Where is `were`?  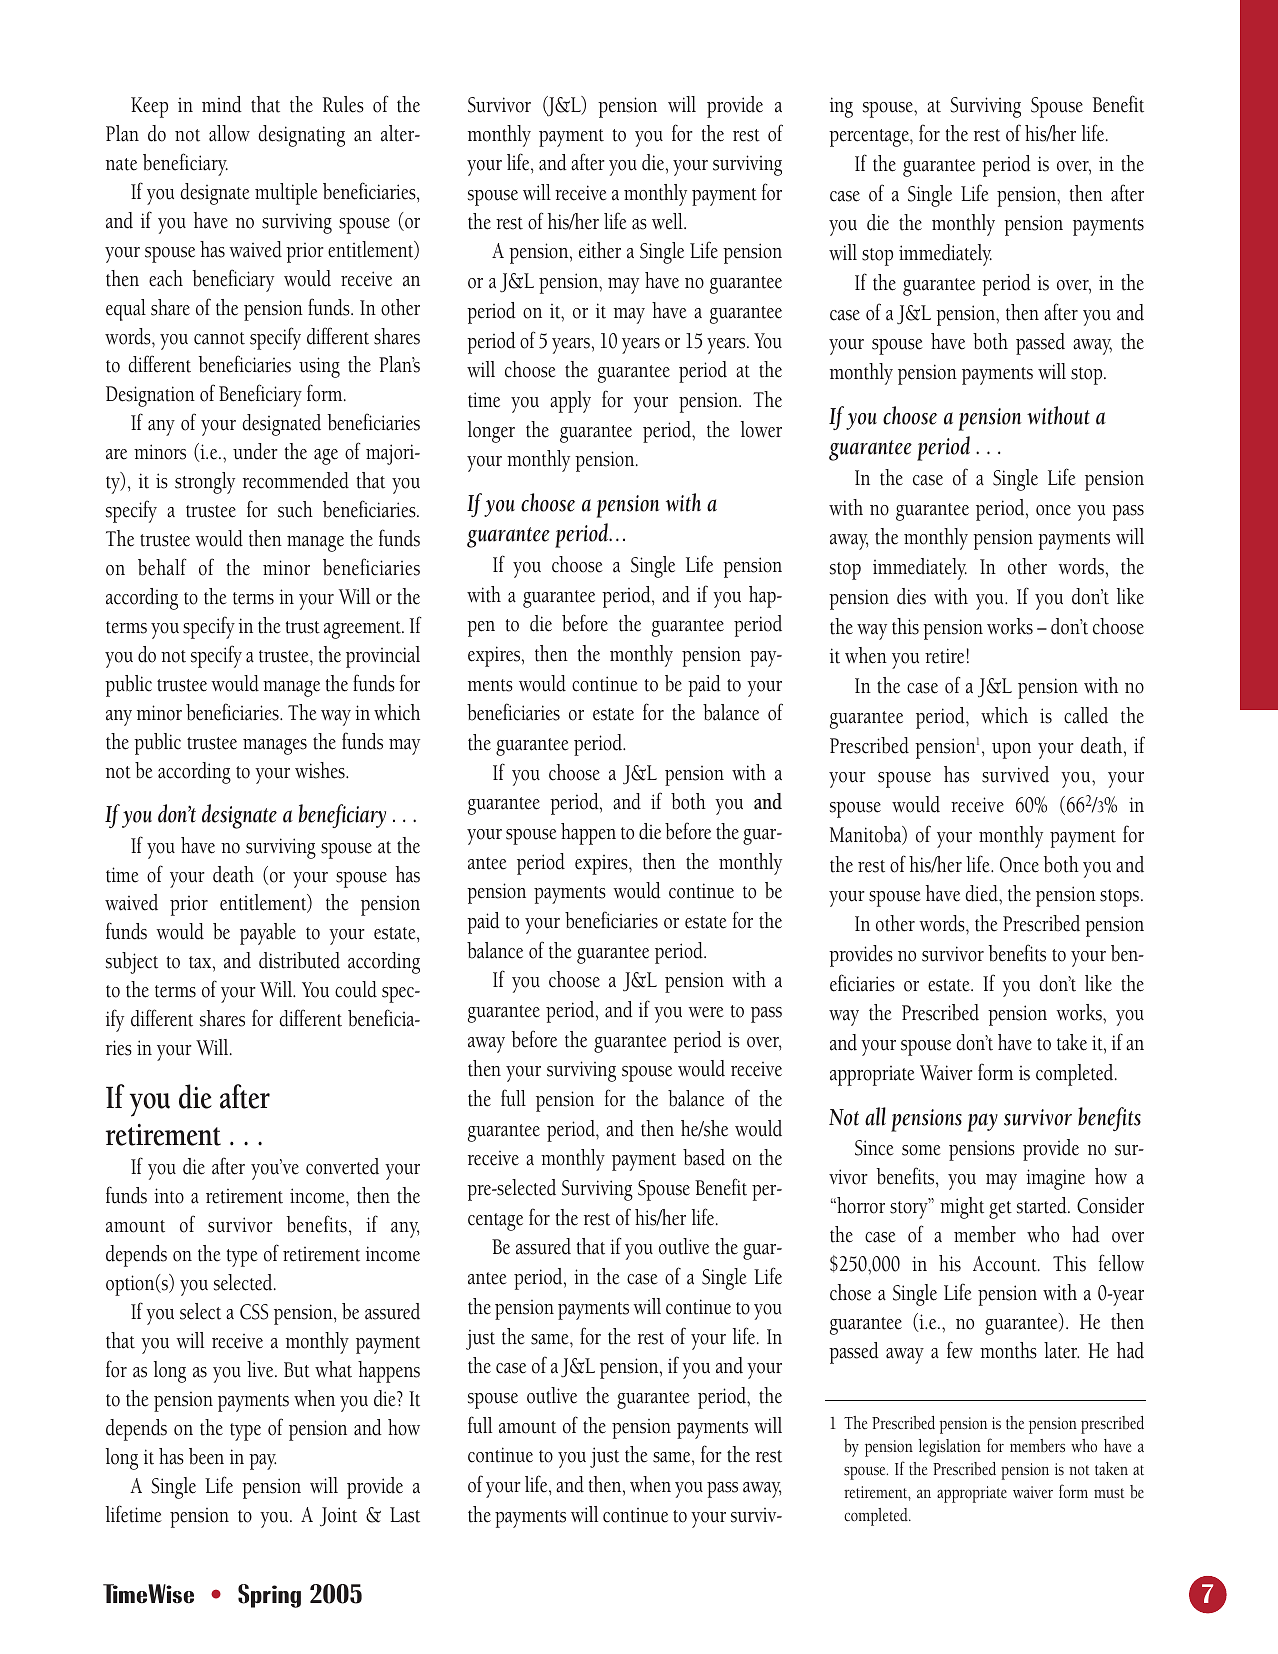
were is located at coordinates (706, 1012).
